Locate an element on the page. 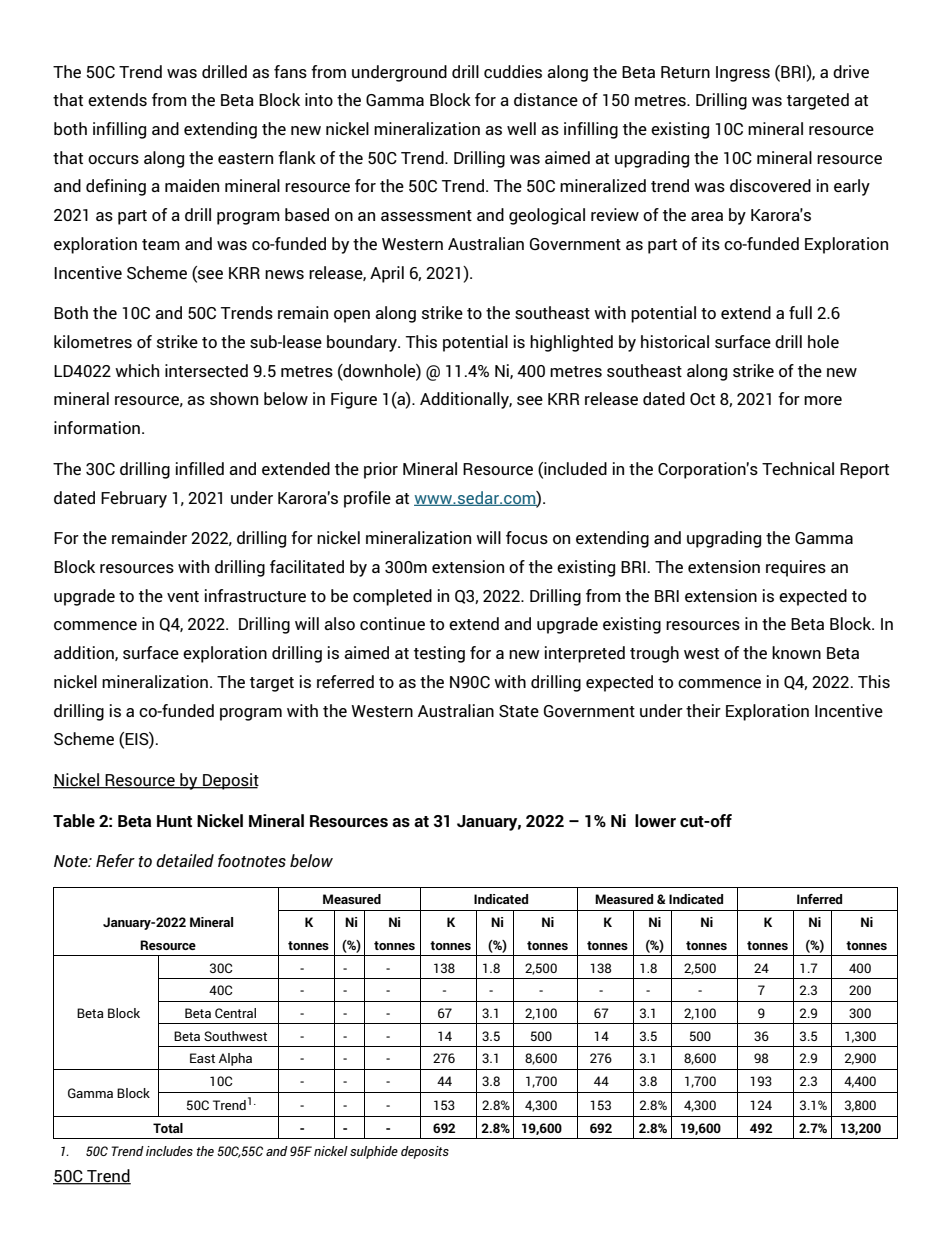 The image size is (952, 1233). Inferred is located at coordinates (819, 899).
